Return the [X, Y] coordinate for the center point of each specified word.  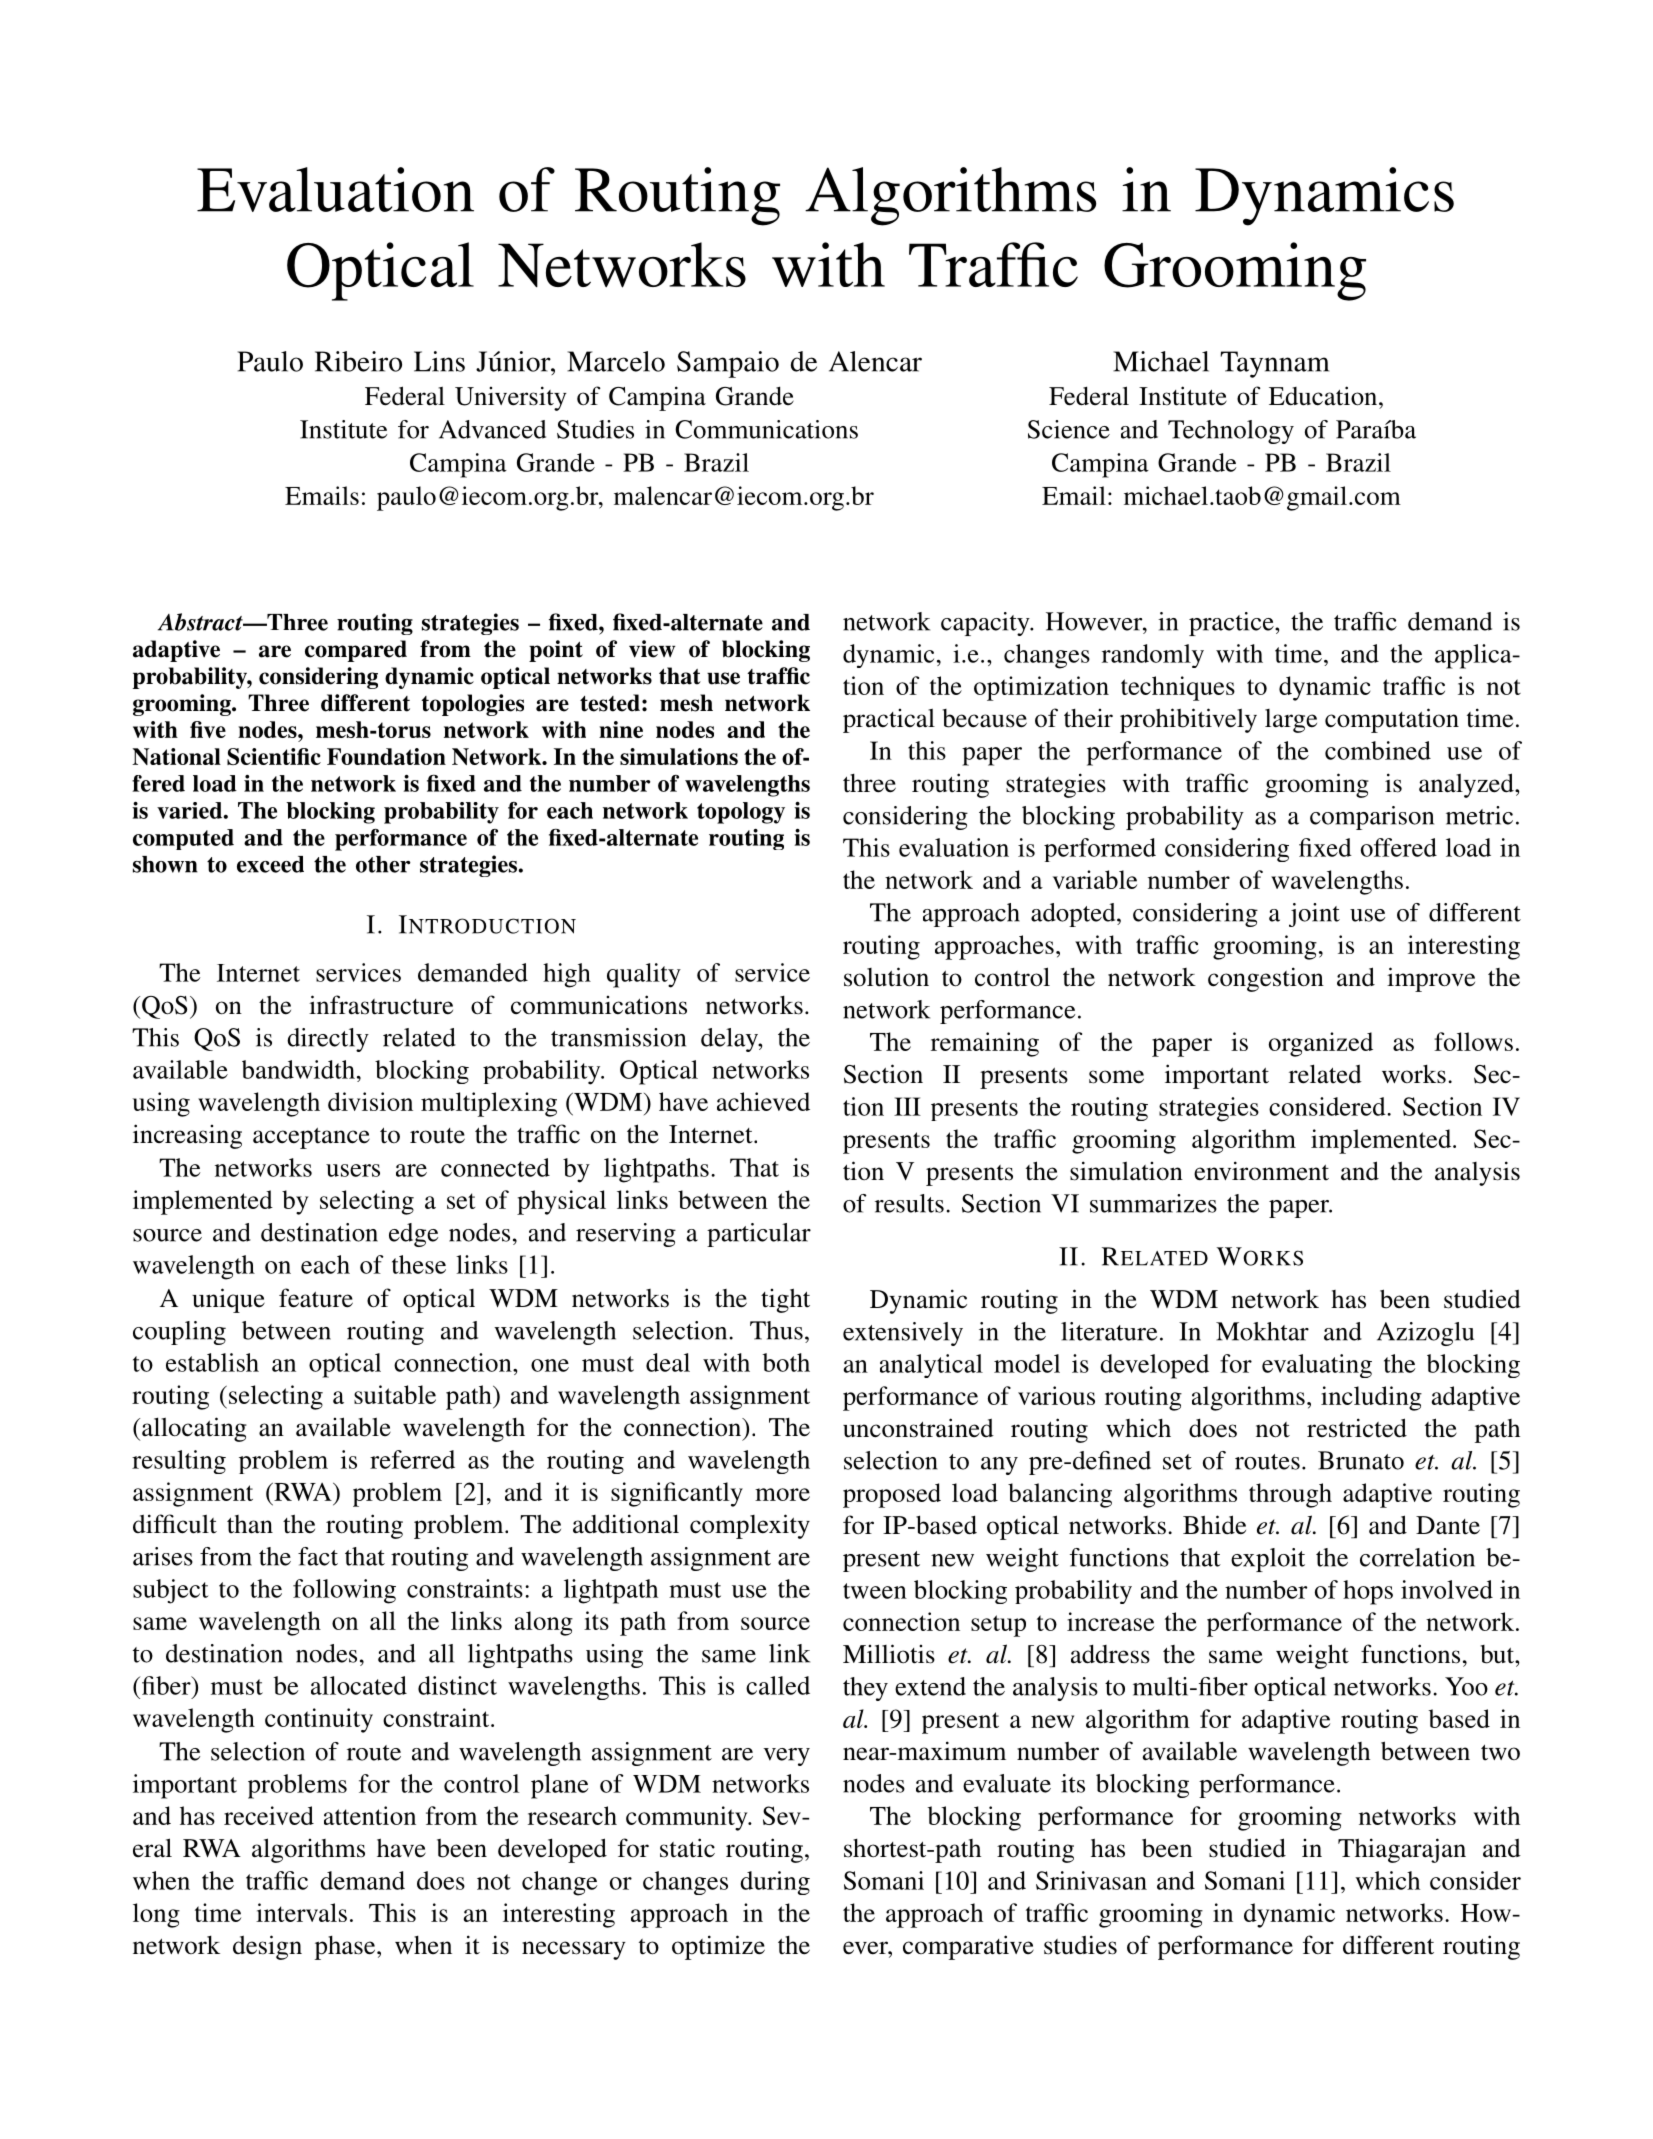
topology [741, 813]
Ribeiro [358, 361]
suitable [395, 1394]
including [1371, 1398]
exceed [270, 864]
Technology [1231, 432]
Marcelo [616, 361]
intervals [301, 1912]
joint [1314, 915]
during [775, 1883]
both [786, 1362]
